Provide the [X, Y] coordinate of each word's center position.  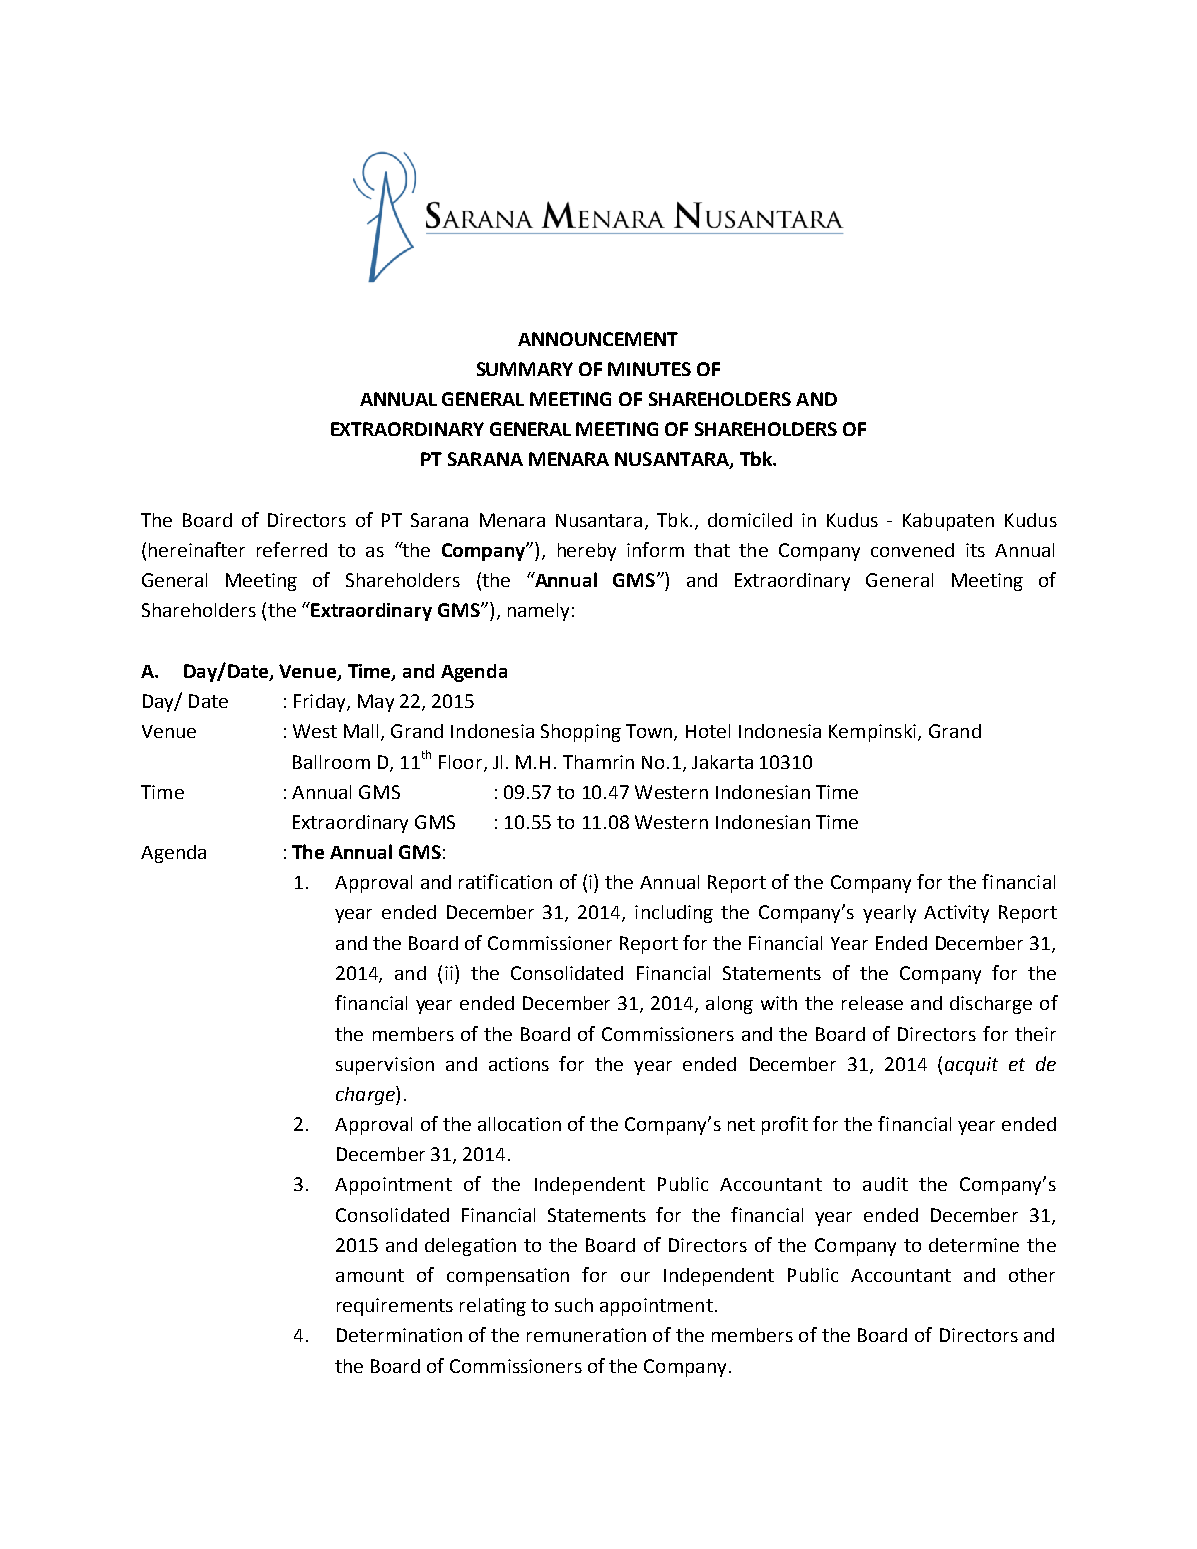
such [574, 1305]
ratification [505, 881]
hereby [587, 552]
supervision [385, 1066]
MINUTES [649, 369]
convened [912, 550]
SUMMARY [525, 369]
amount [370, 1275]
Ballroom [331, 762]
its [975, 550]
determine [974, 1245]
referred [292, 549]
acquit [971, 1066]
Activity [956, 914]
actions [519, 1064]
